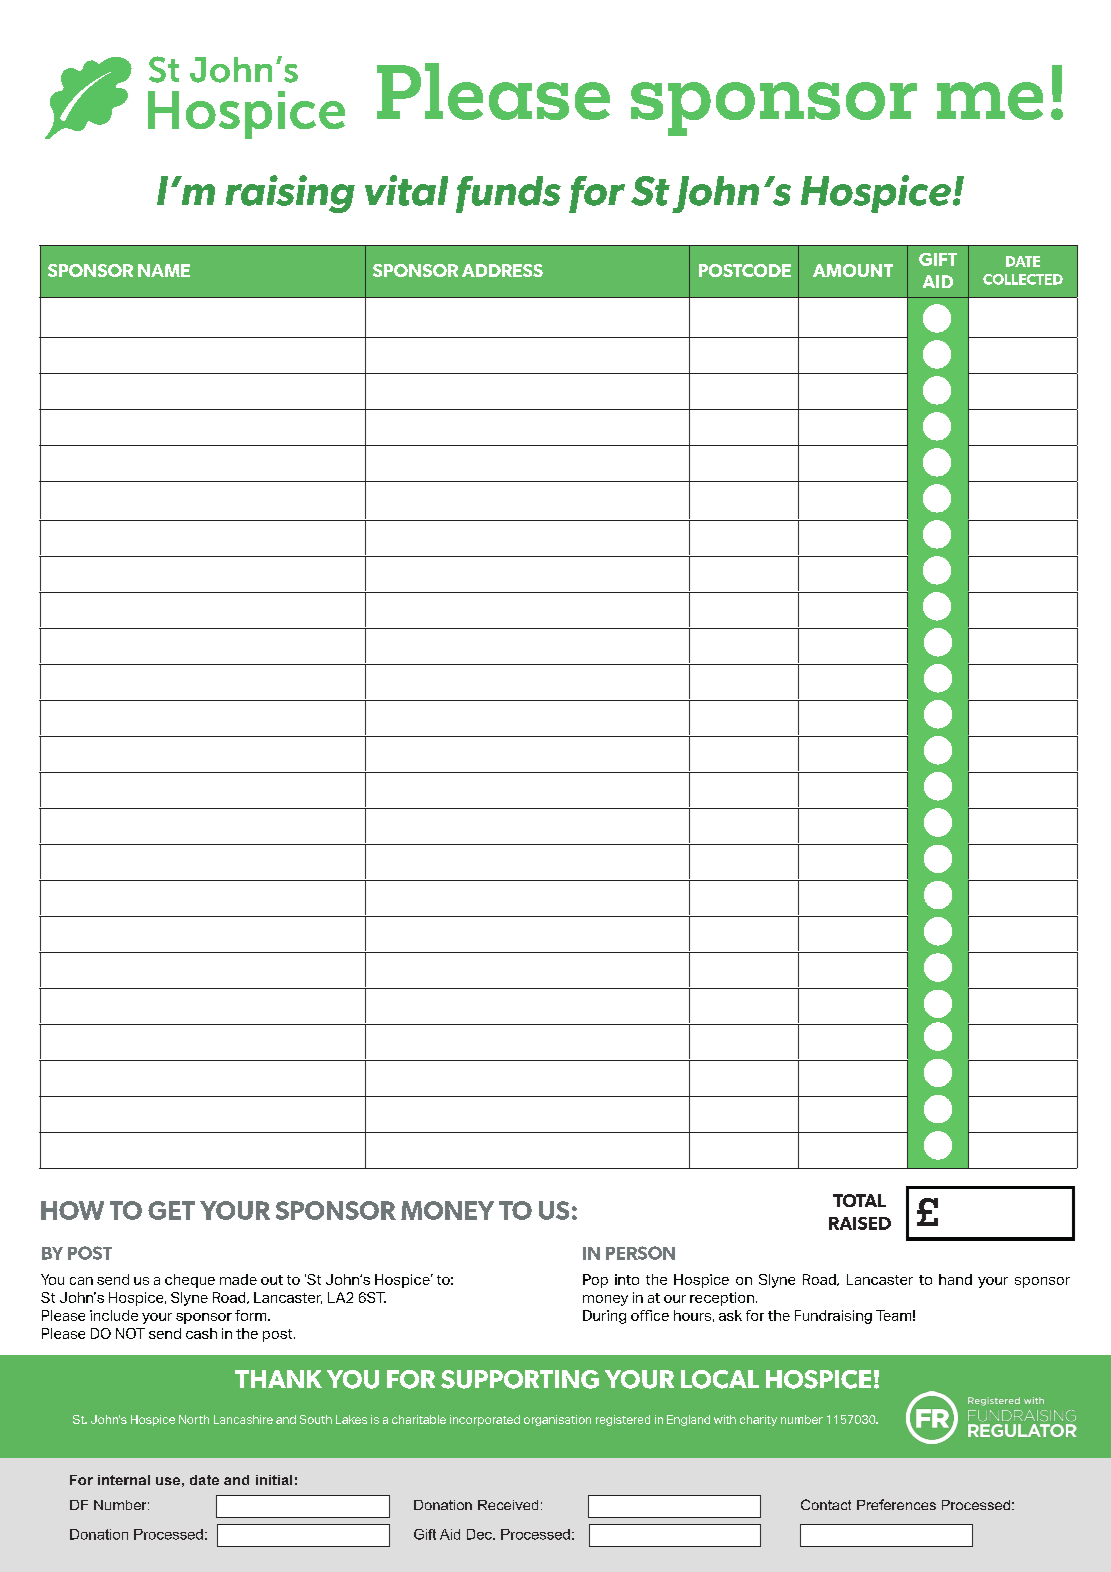  I want to click on TOTAL, so click(859, 1200).
